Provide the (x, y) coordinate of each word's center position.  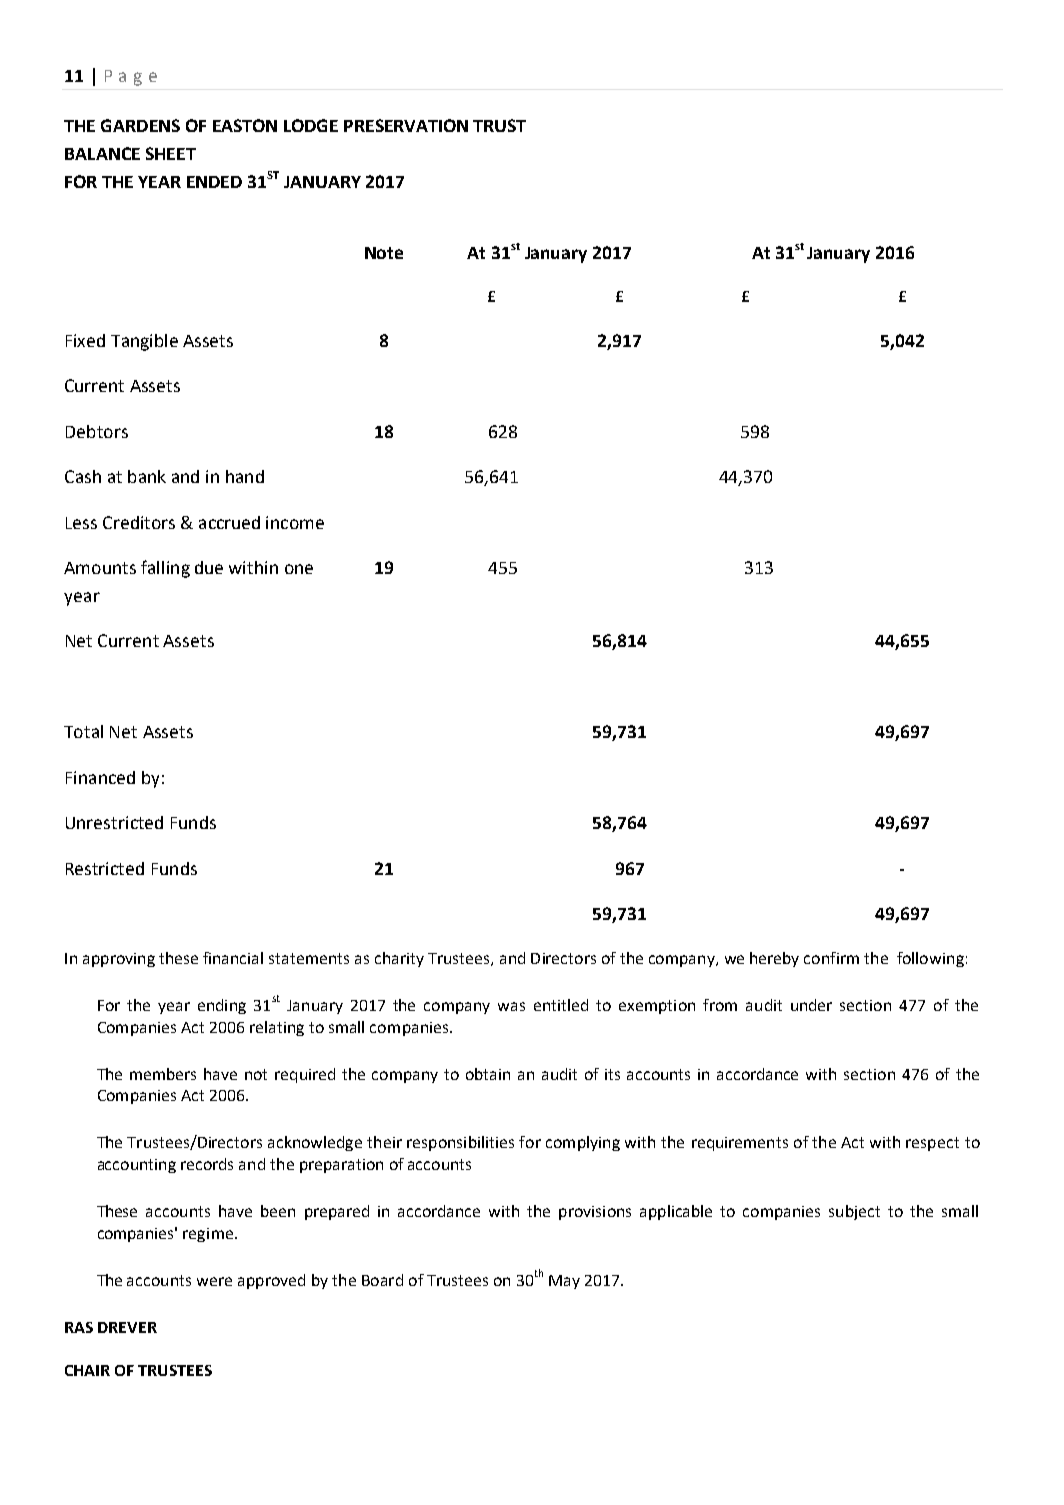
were (214, 1281)
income (295, 522)
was (511, 1006)
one (299, 569)
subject (854, 1212)
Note (384, 253)
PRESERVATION (406, 125)
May (564, 1282)
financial (233, 958)
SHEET (171, 153)
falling (165, 569)
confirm (831, 958)
